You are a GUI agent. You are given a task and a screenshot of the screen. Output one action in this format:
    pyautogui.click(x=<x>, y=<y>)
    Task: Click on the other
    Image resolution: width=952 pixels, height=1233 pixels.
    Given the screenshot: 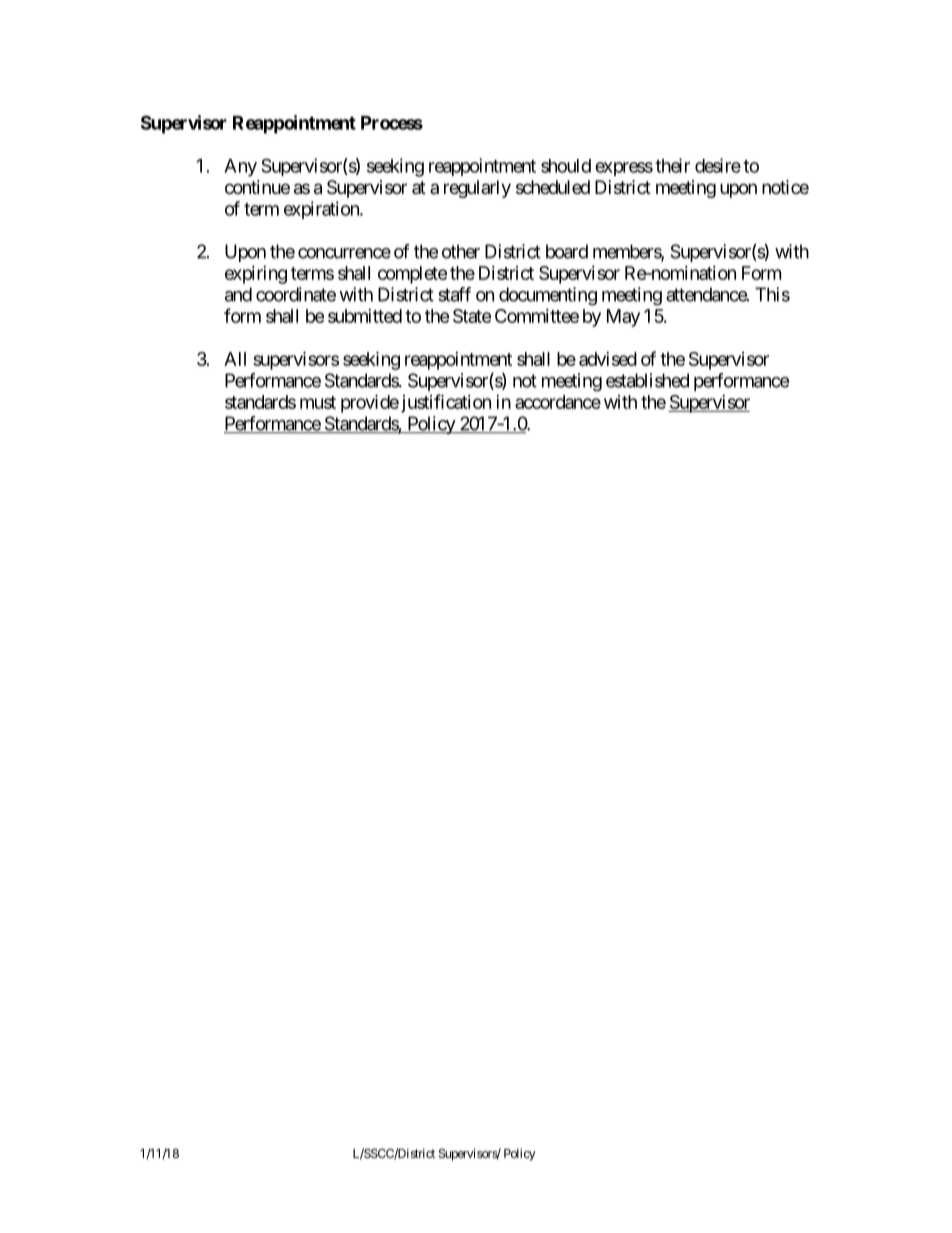 What is the action you would take?
    pyautogui.click(x=461, y=251)
